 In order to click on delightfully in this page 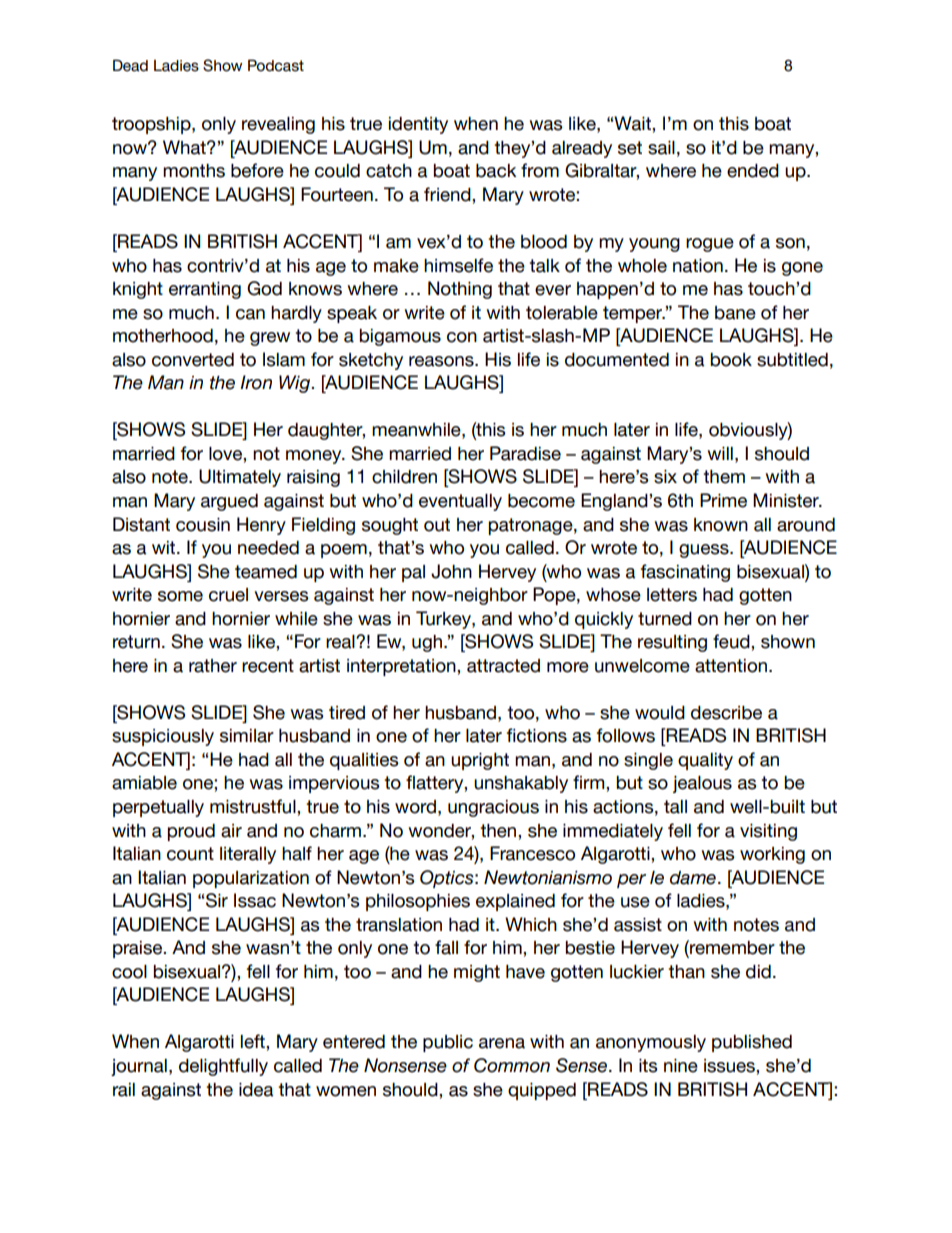, I will do `click(223, 1067)`.
